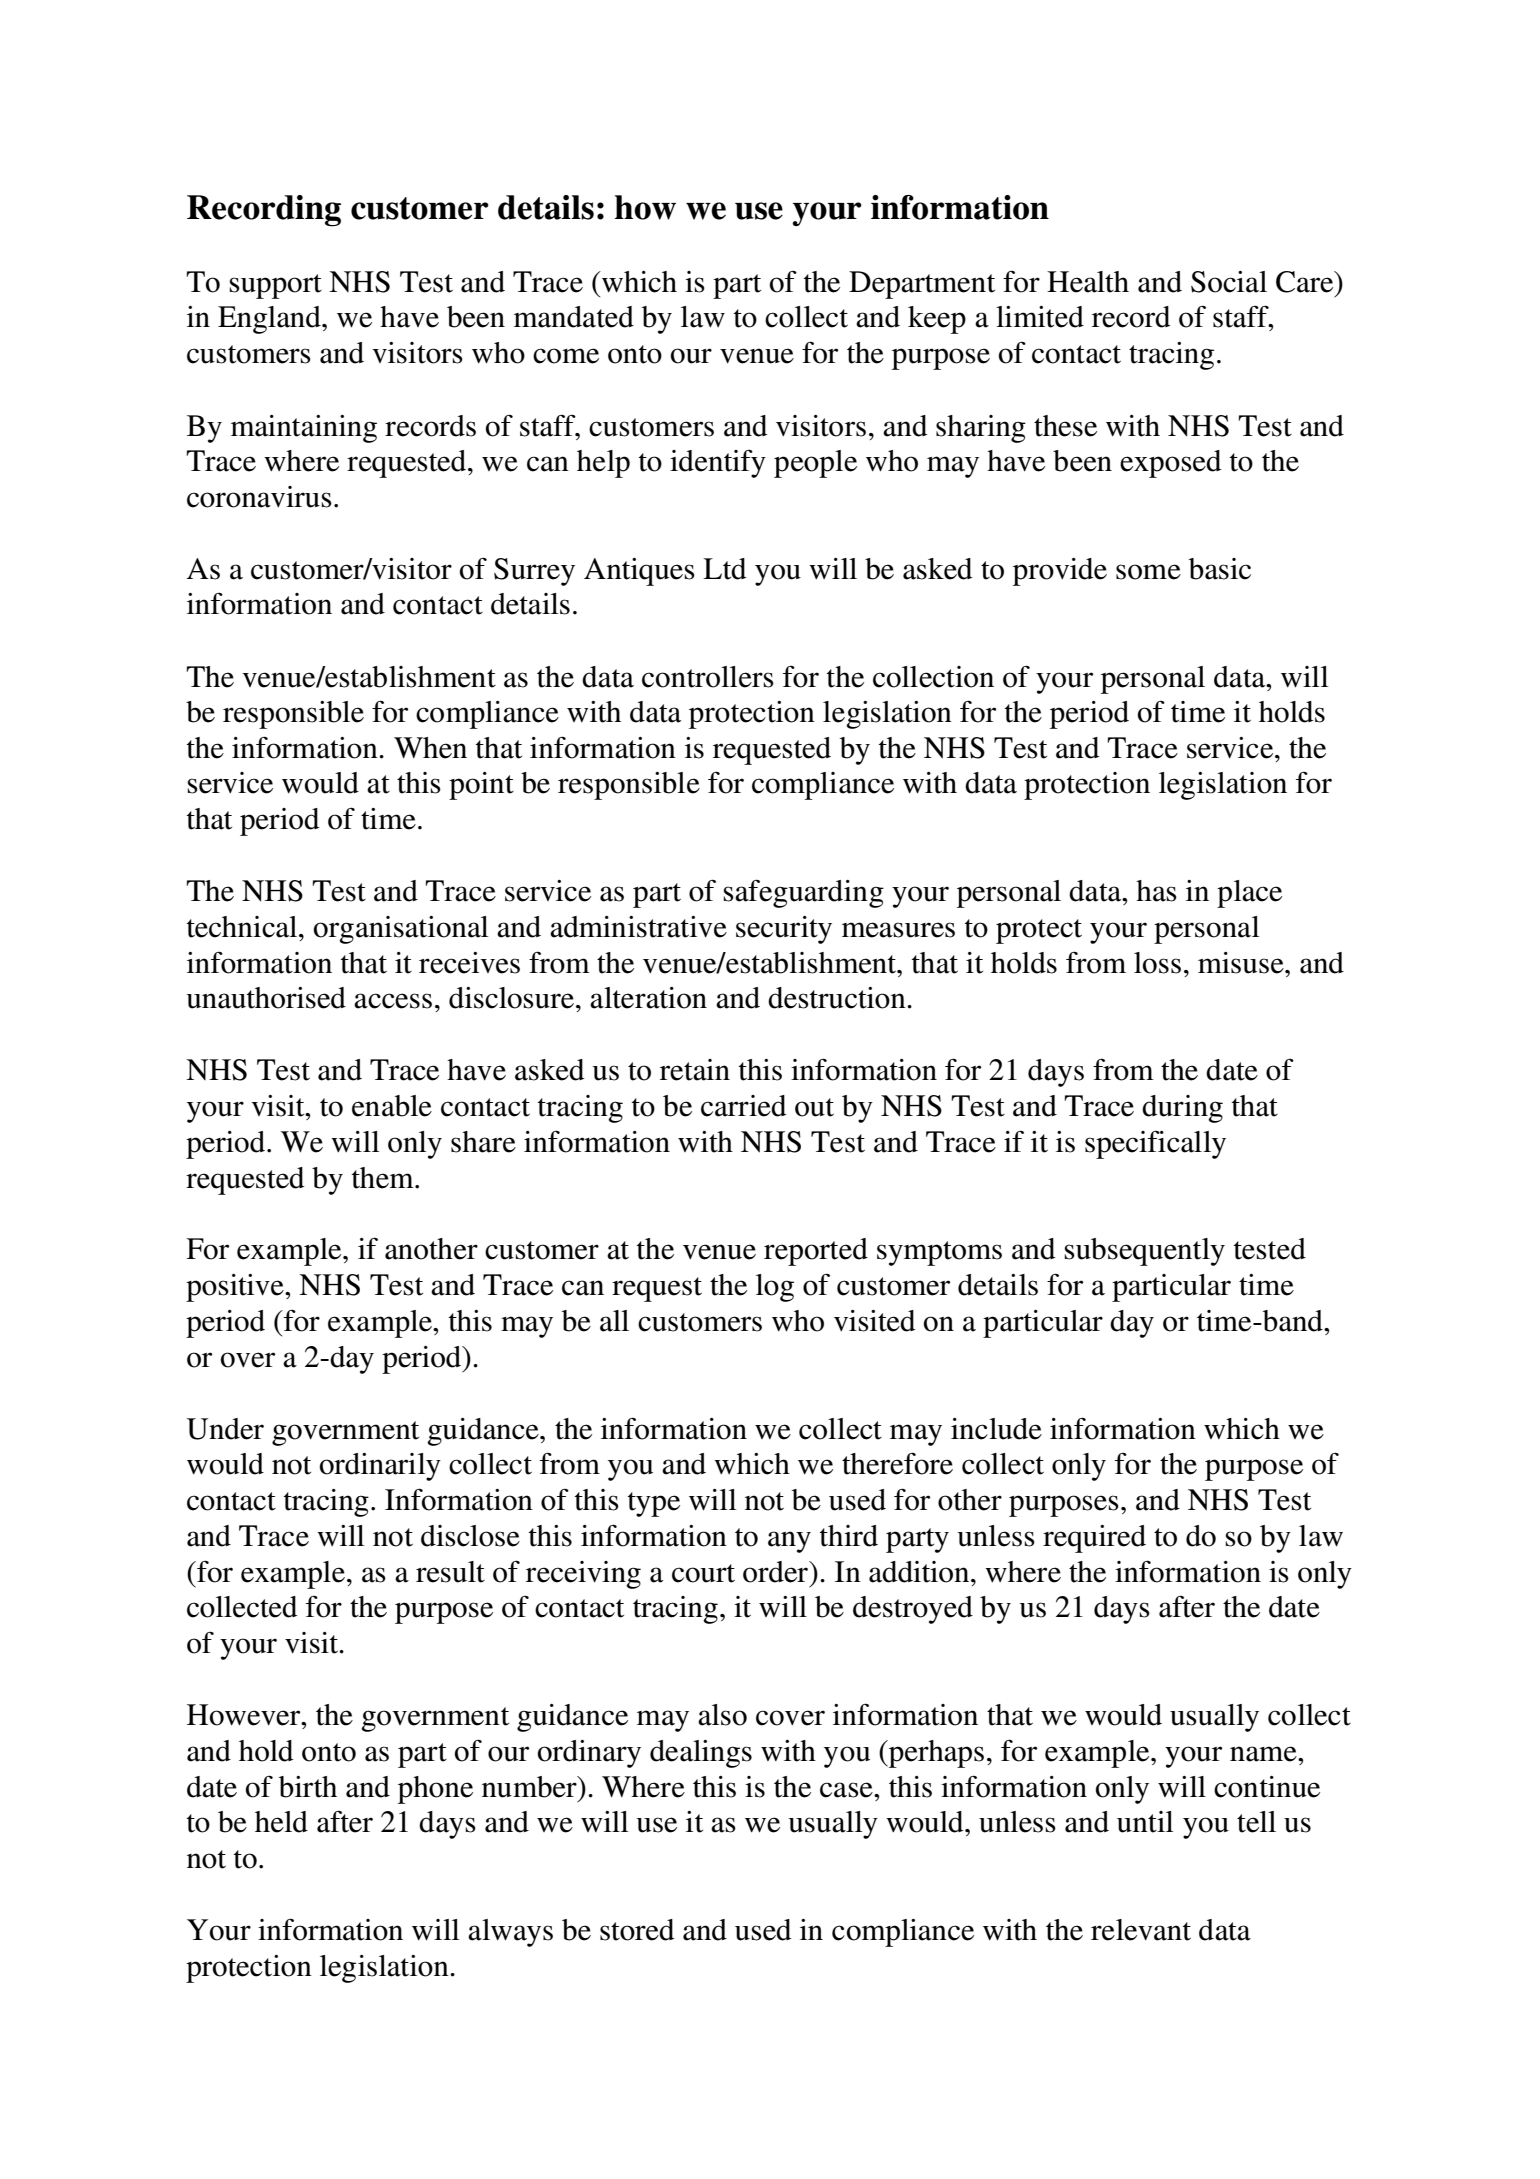 This document has width=1540, height=2179. What do you see at coordinates (281, 1822) in the document?
I see `held` at bounding box center [281, 1822].
